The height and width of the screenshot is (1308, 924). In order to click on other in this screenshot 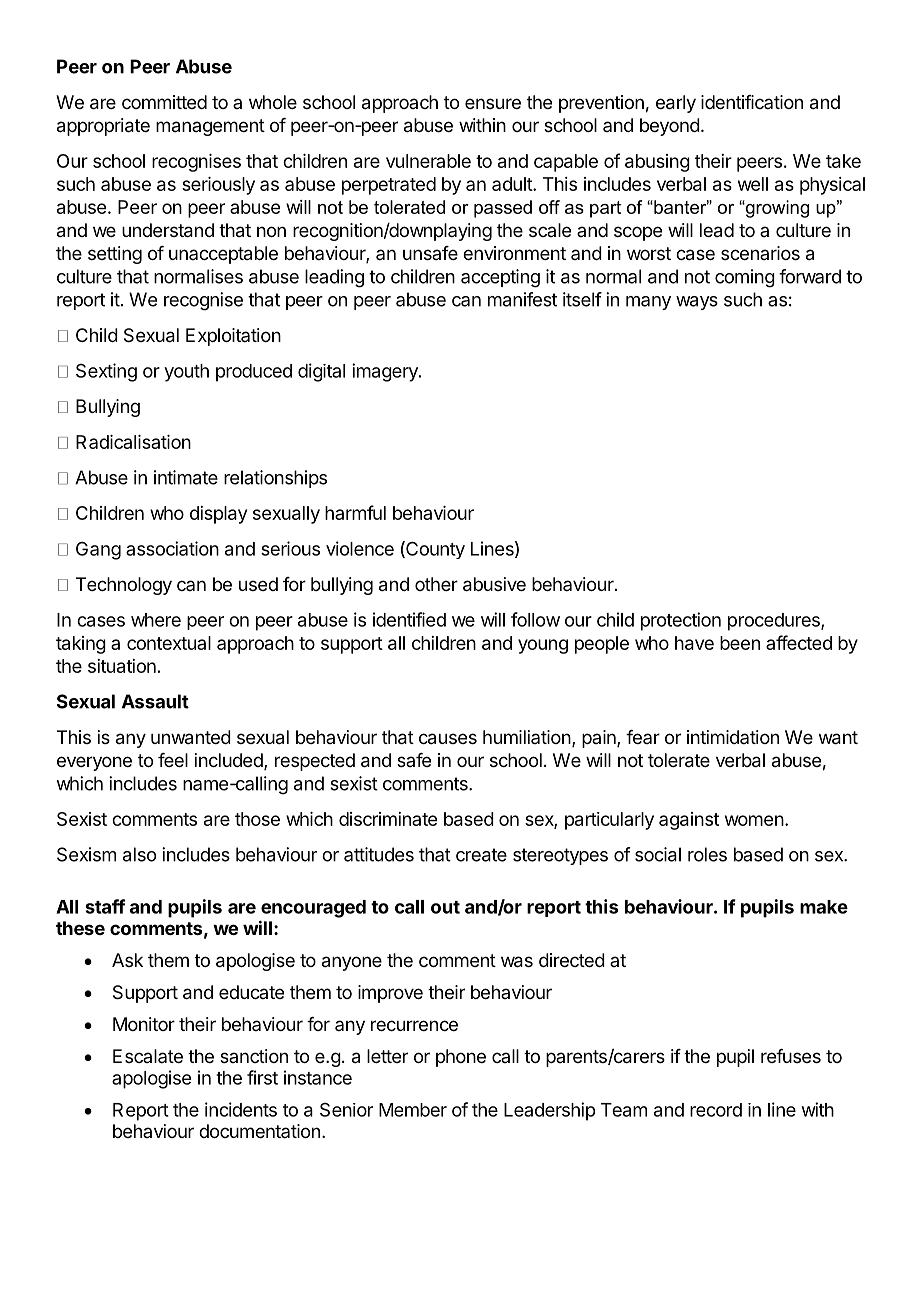, I will do `click(436, 584)`.
